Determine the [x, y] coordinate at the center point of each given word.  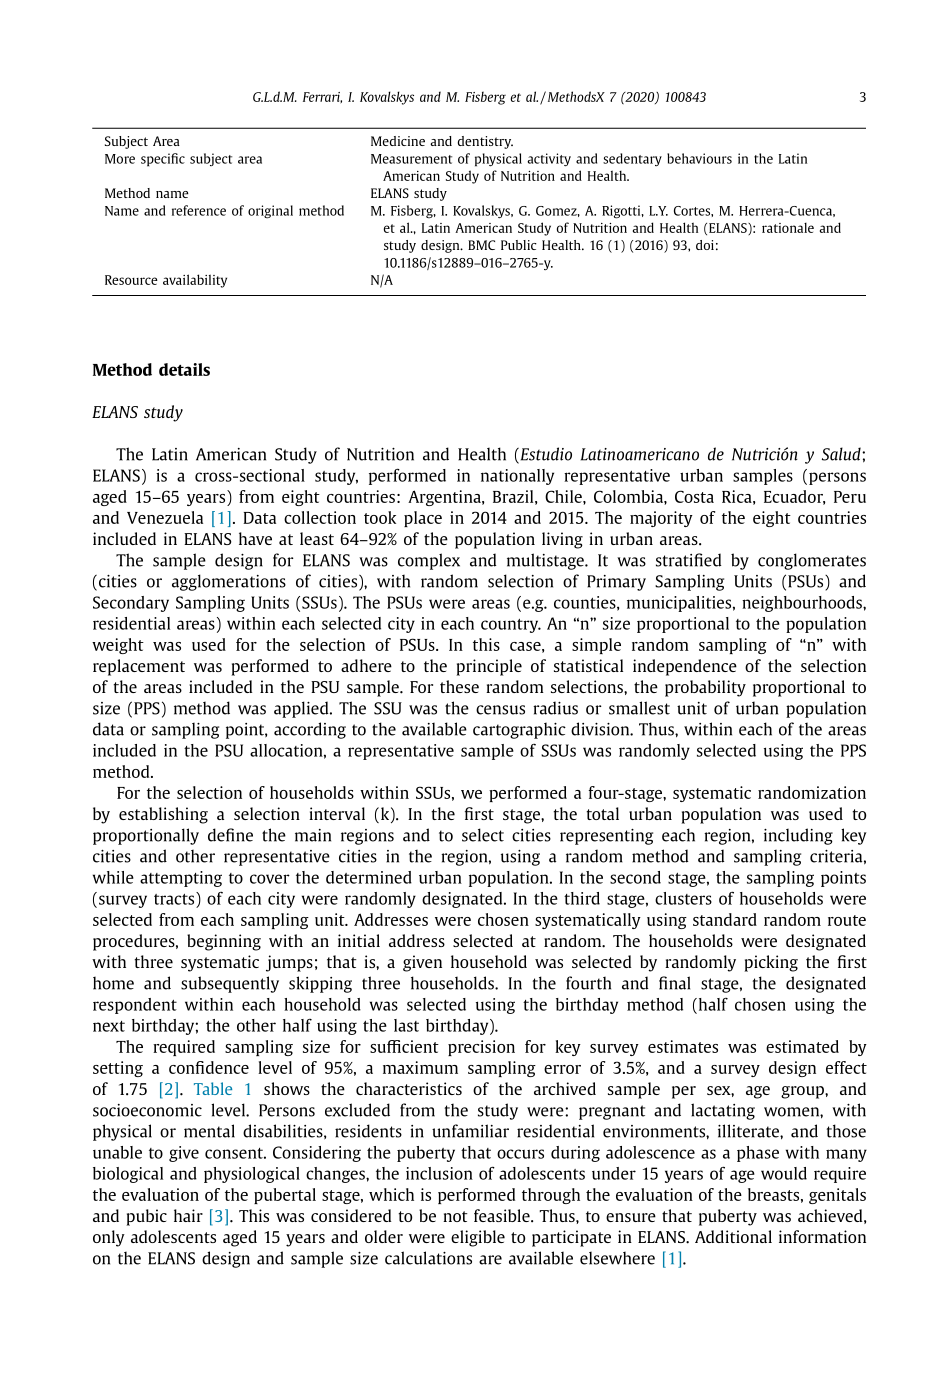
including [798, 836]
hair [188, 1215]
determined [369, 877]
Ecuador [794, 497]
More [120, 159]
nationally [517, 477]
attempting [181, 879]
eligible [478, 1238]
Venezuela [165, 517]
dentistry [485, 142]
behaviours [699, 158]
